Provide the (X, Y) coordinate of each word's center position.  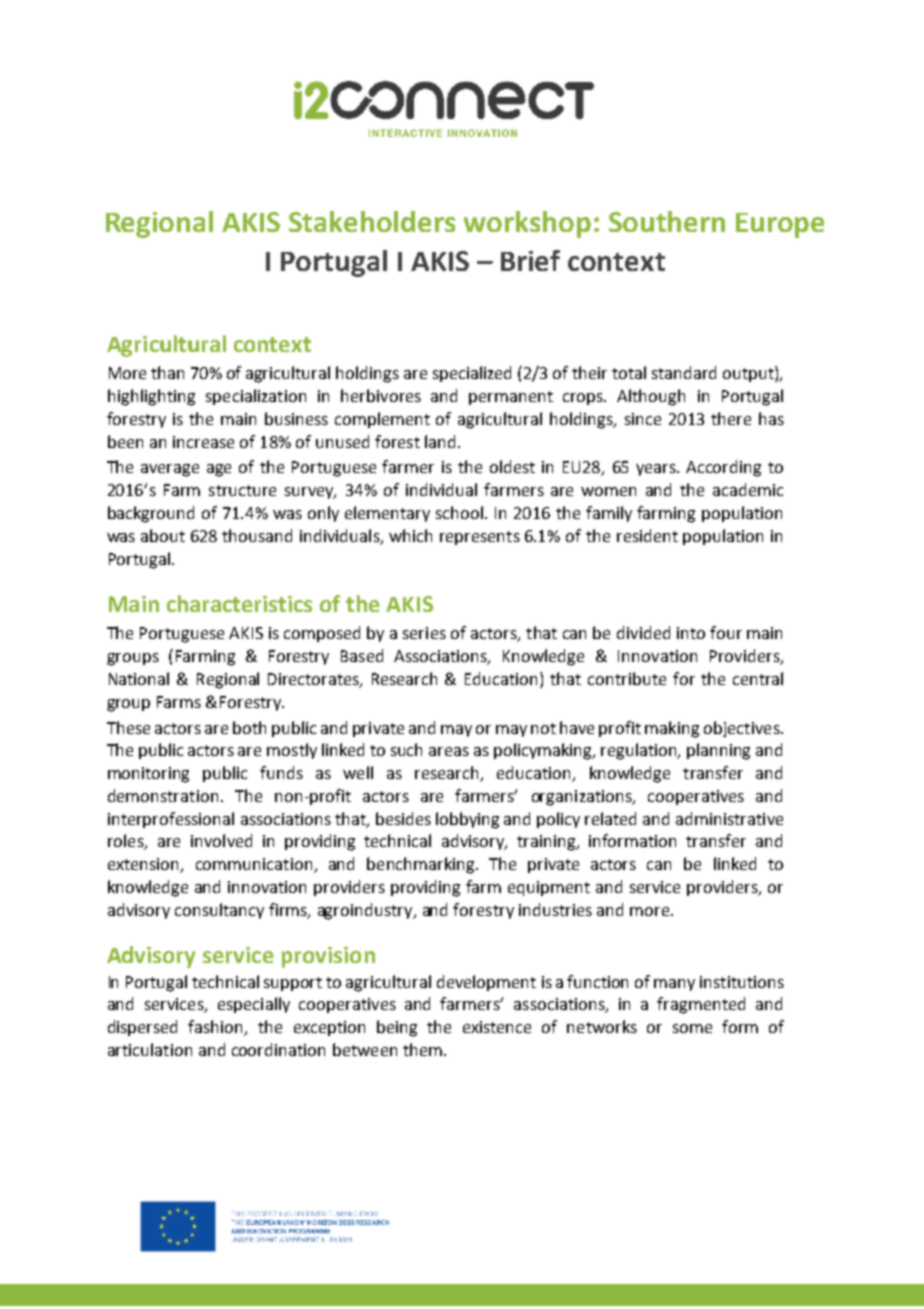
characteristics (239, 603)
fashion (217, 1028)
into (691, 633)
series (424, 633)
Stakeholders (372, 221)
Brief (530, 260)
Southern (667, 221)
